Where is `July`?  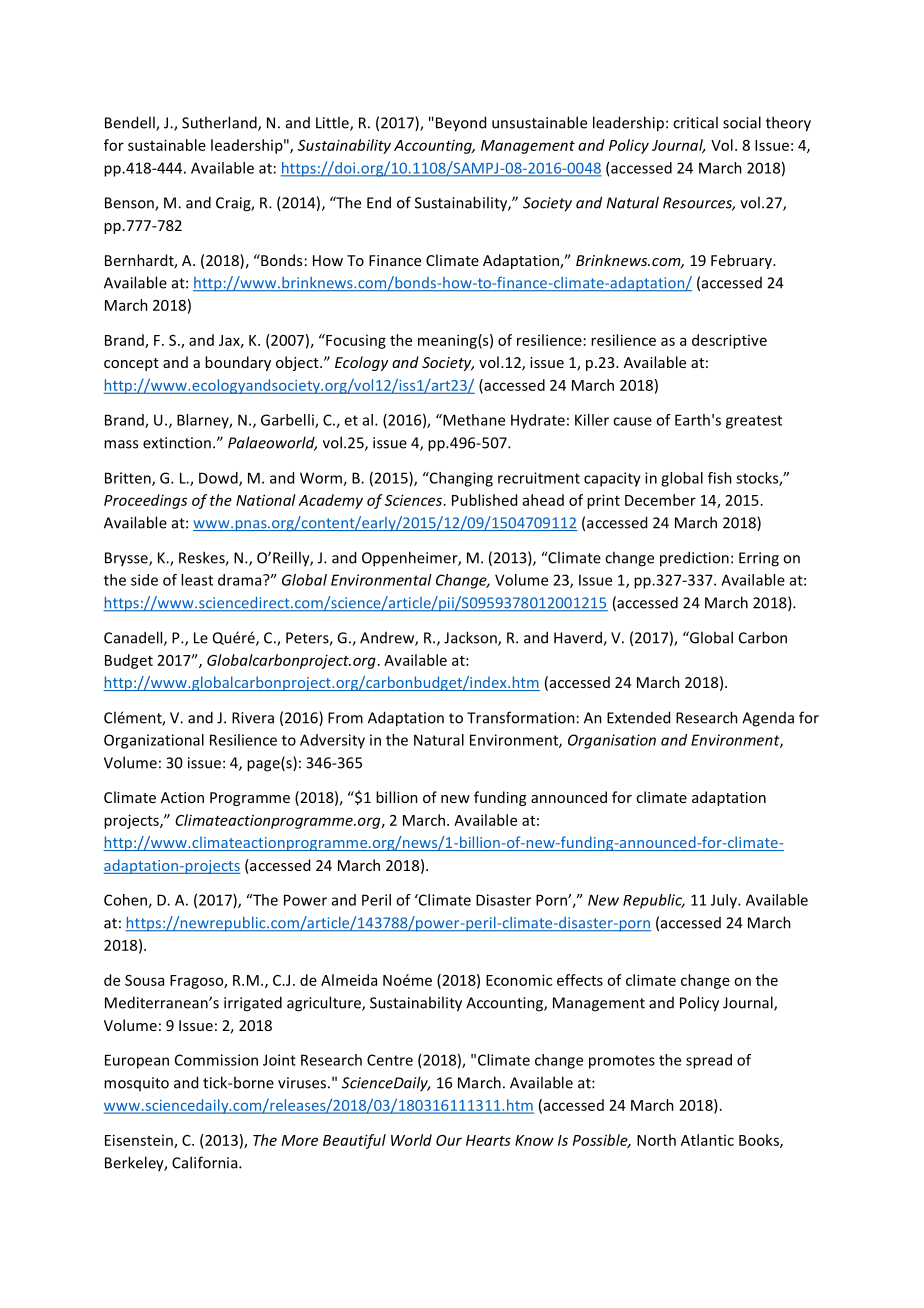 July is located at coordinates (725, 901).
